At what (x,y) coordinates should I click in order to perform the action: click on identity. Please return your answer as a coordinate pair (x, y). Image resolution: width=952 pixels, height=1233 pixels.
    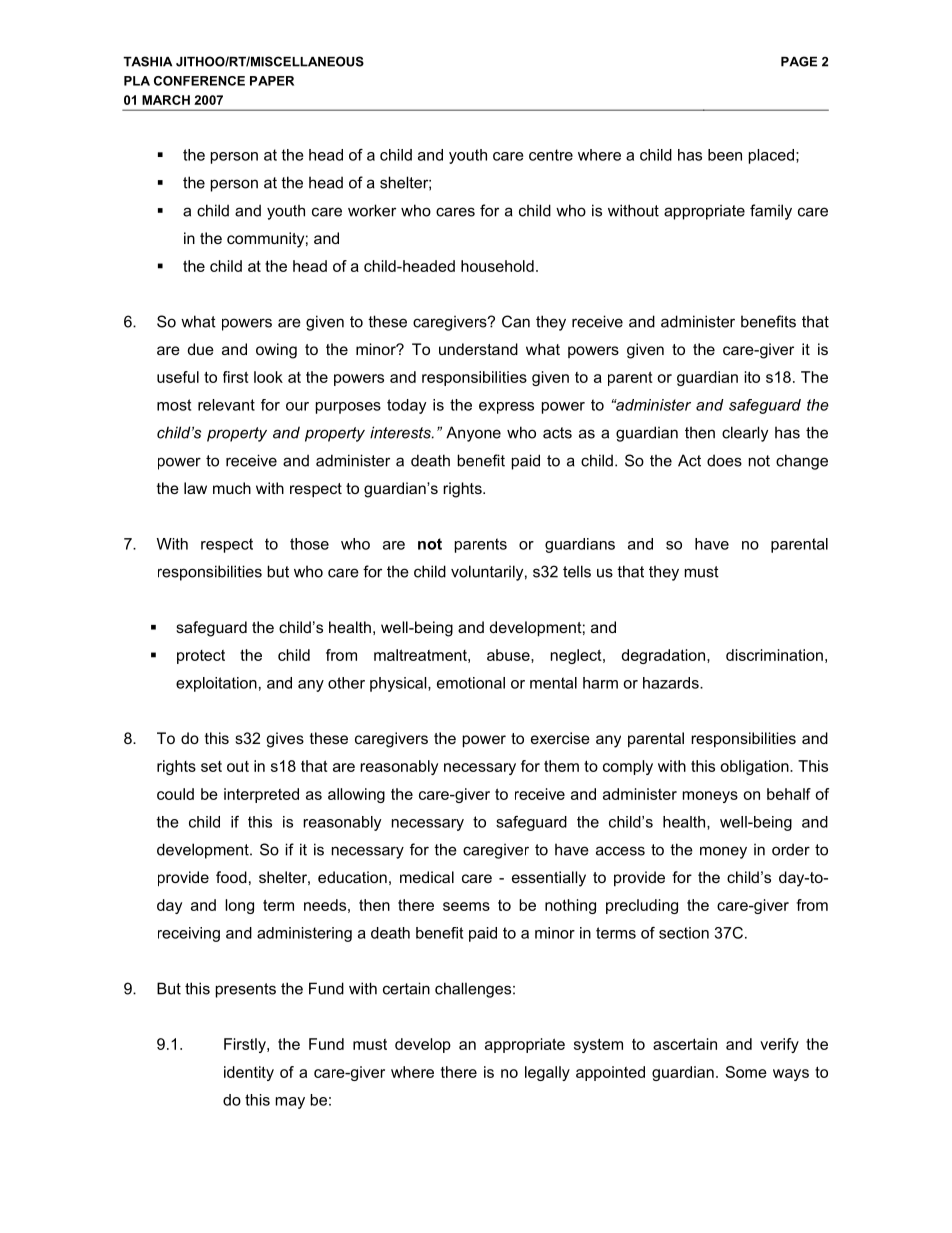
    Looking at the image, I should click on (249, 1073).
